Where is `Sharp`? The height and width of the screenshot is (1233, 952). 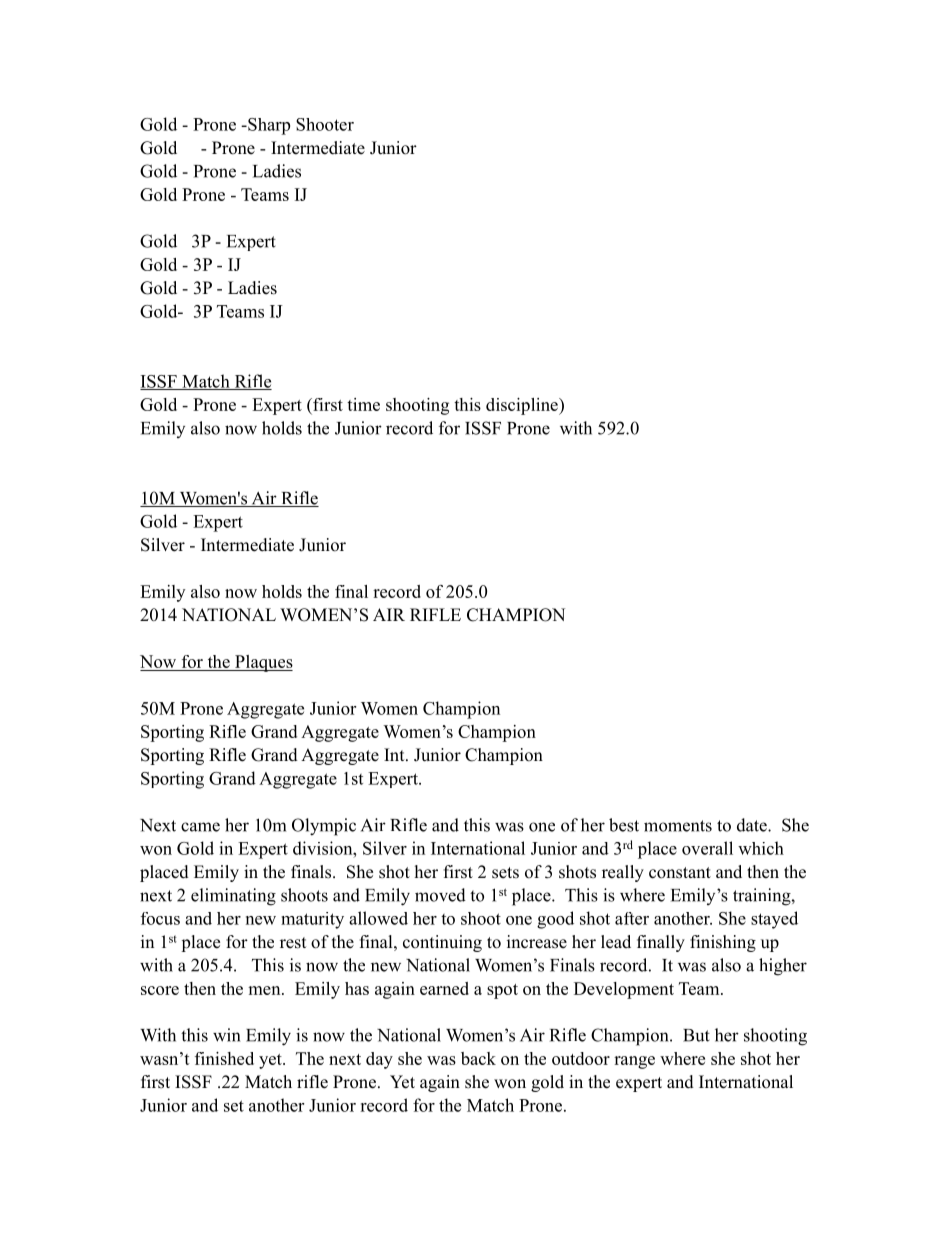 Sharp is located at coordinates (268, 126).
